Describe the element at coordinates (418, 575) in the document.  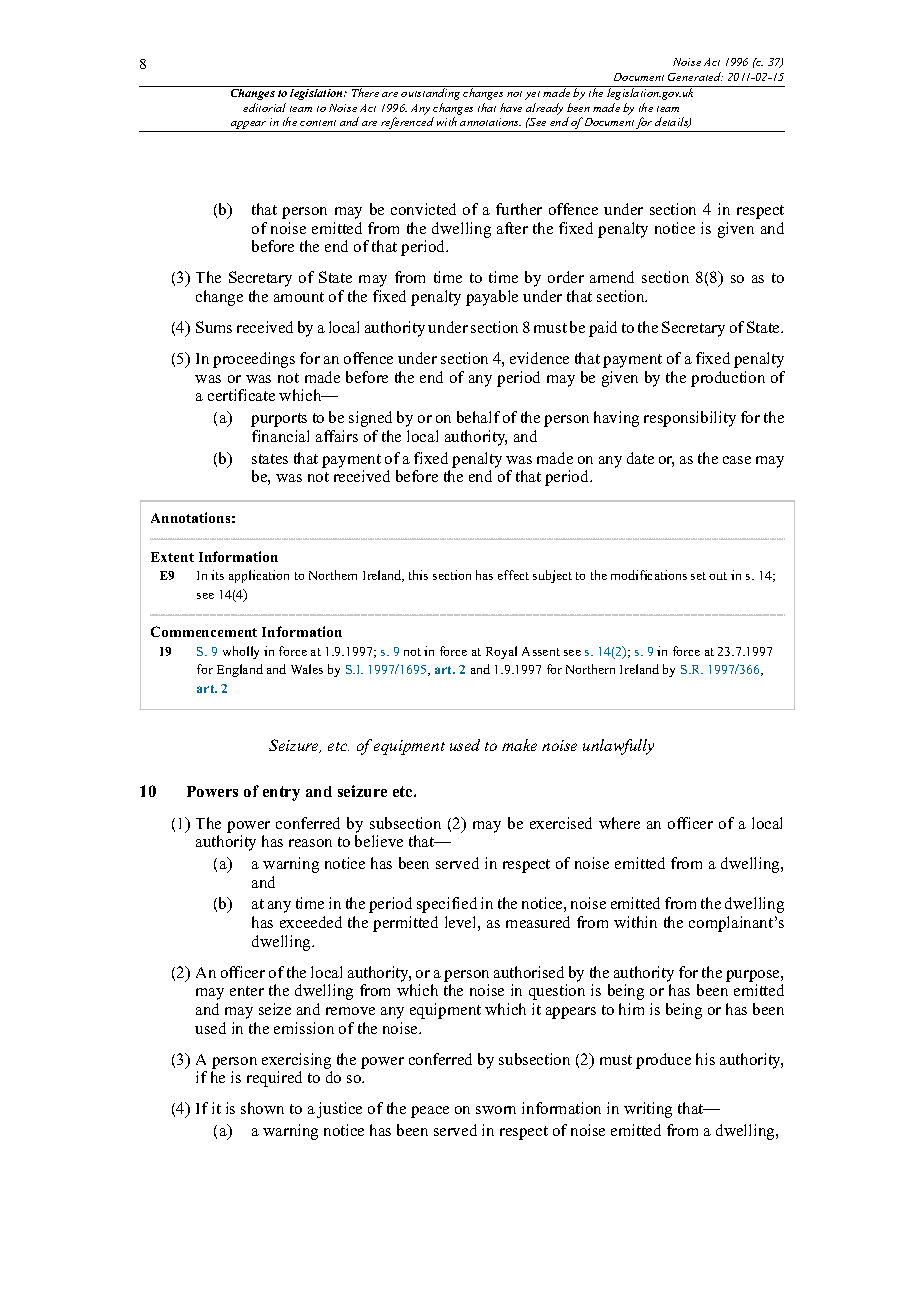
I see `this` at that location.
